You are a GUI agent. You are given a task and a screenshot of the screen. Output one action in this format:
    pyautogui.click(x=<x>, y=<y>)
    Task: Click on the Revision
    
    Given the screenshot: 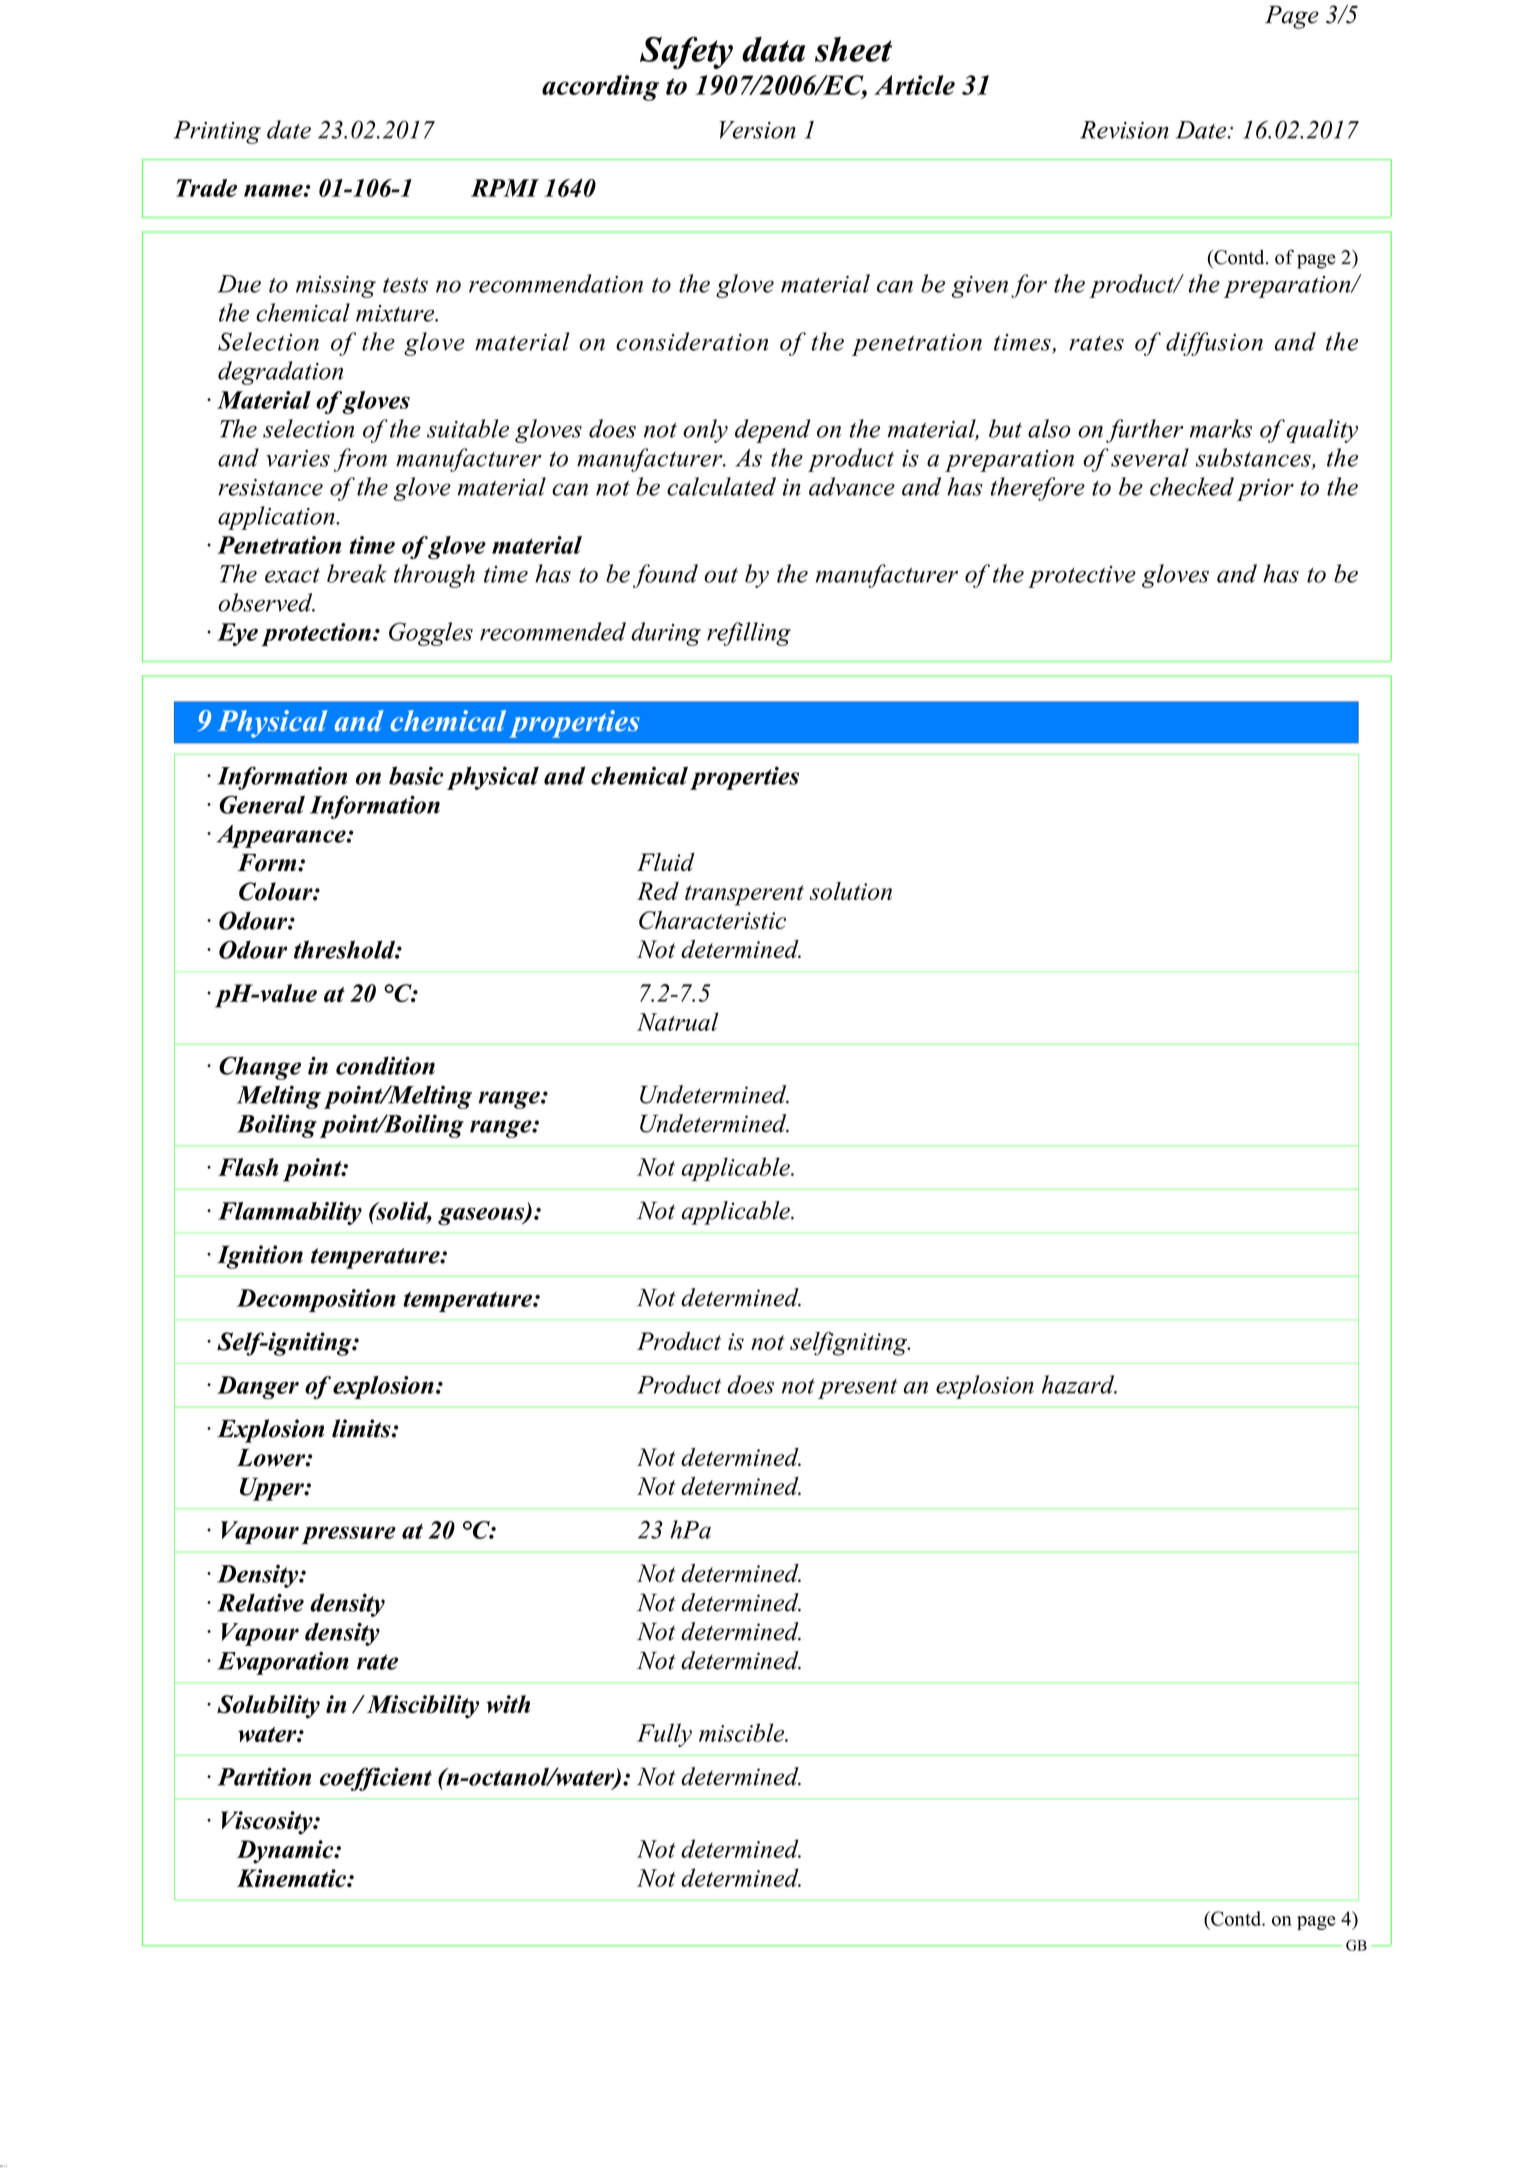 What is the action you would take?
    pyautogui.click(x=1124, y=130)
